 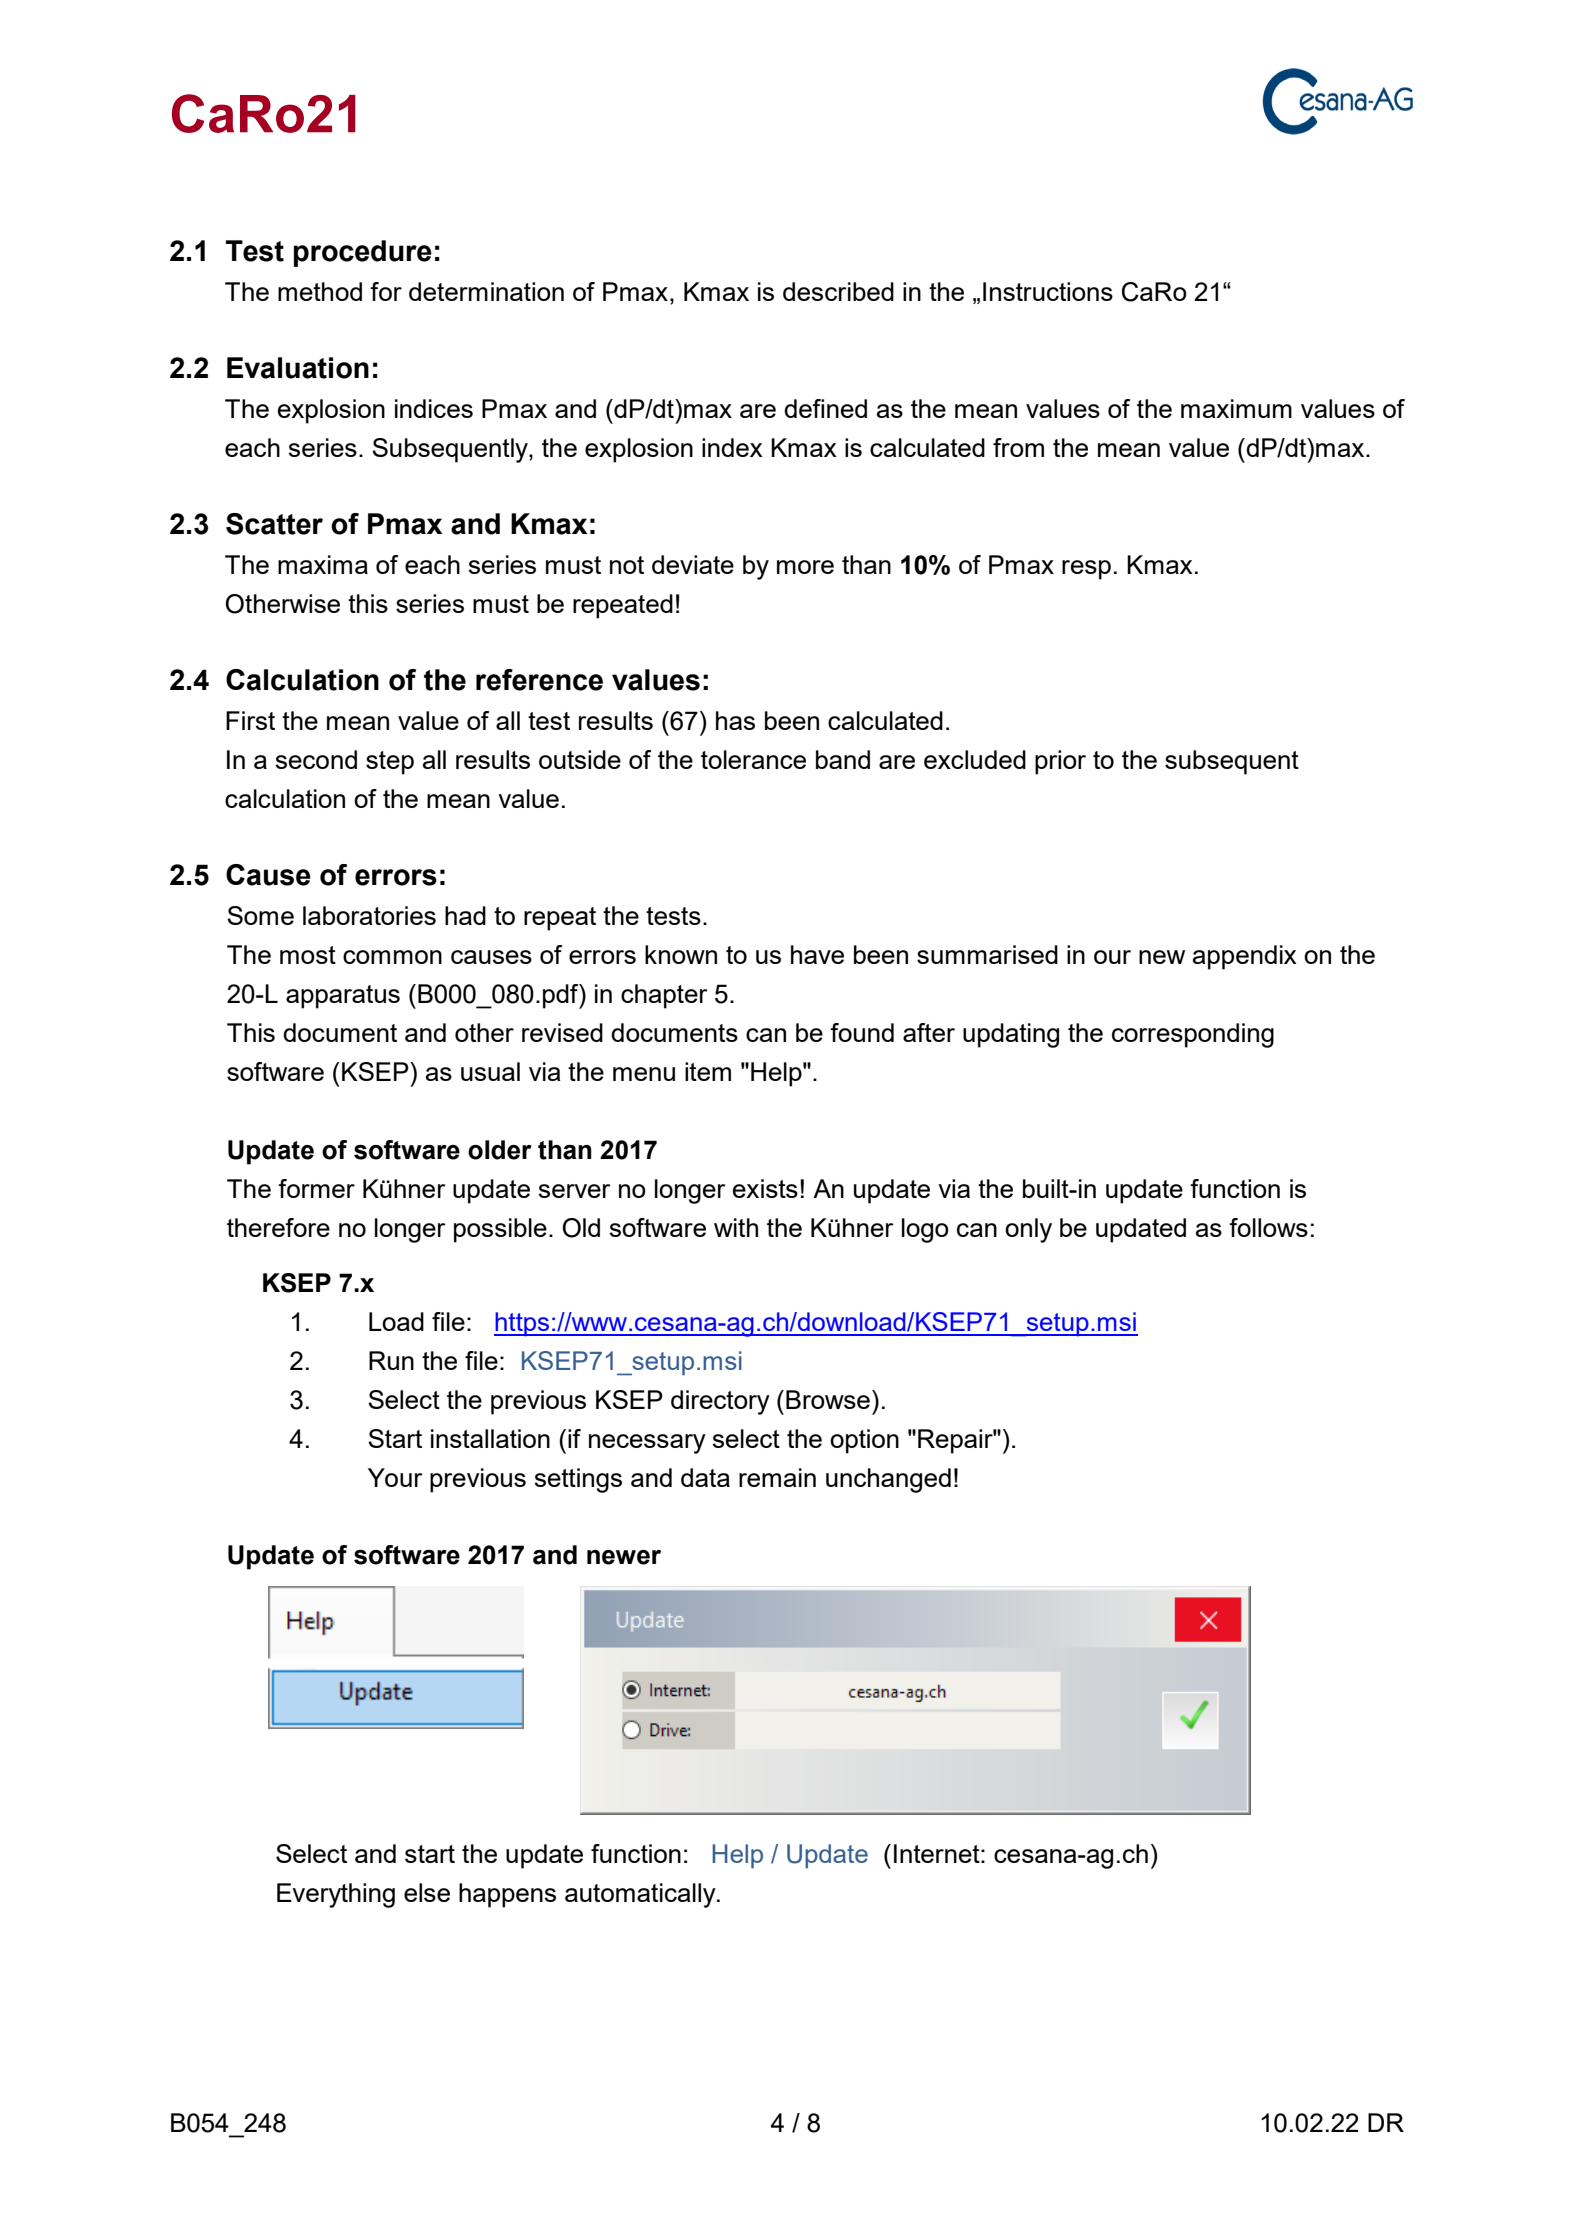 I want to click on has, so click(x=735, y=720).
